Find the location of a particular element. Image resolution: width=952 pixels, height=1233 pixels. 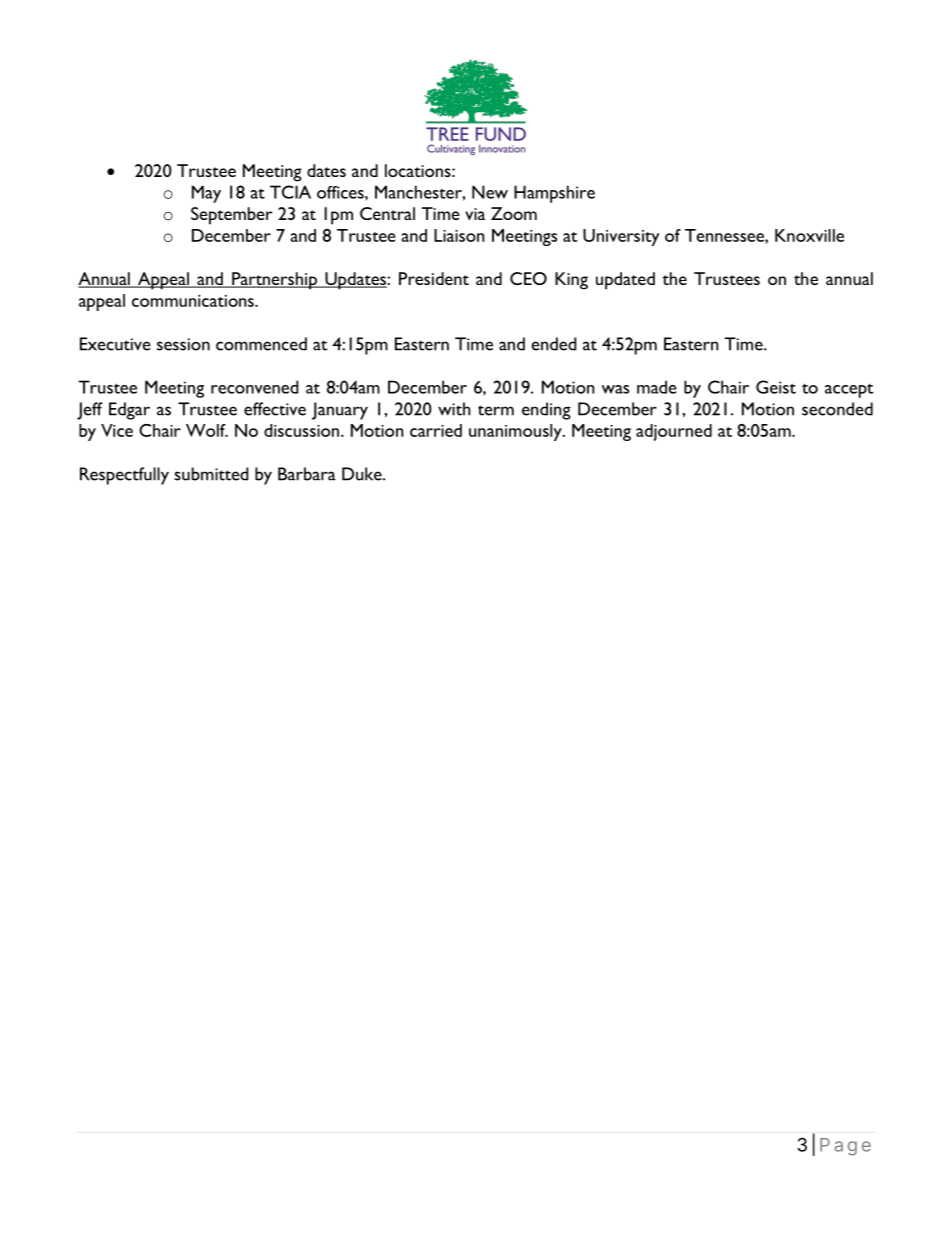

May is located at coordinates (206, 194).
